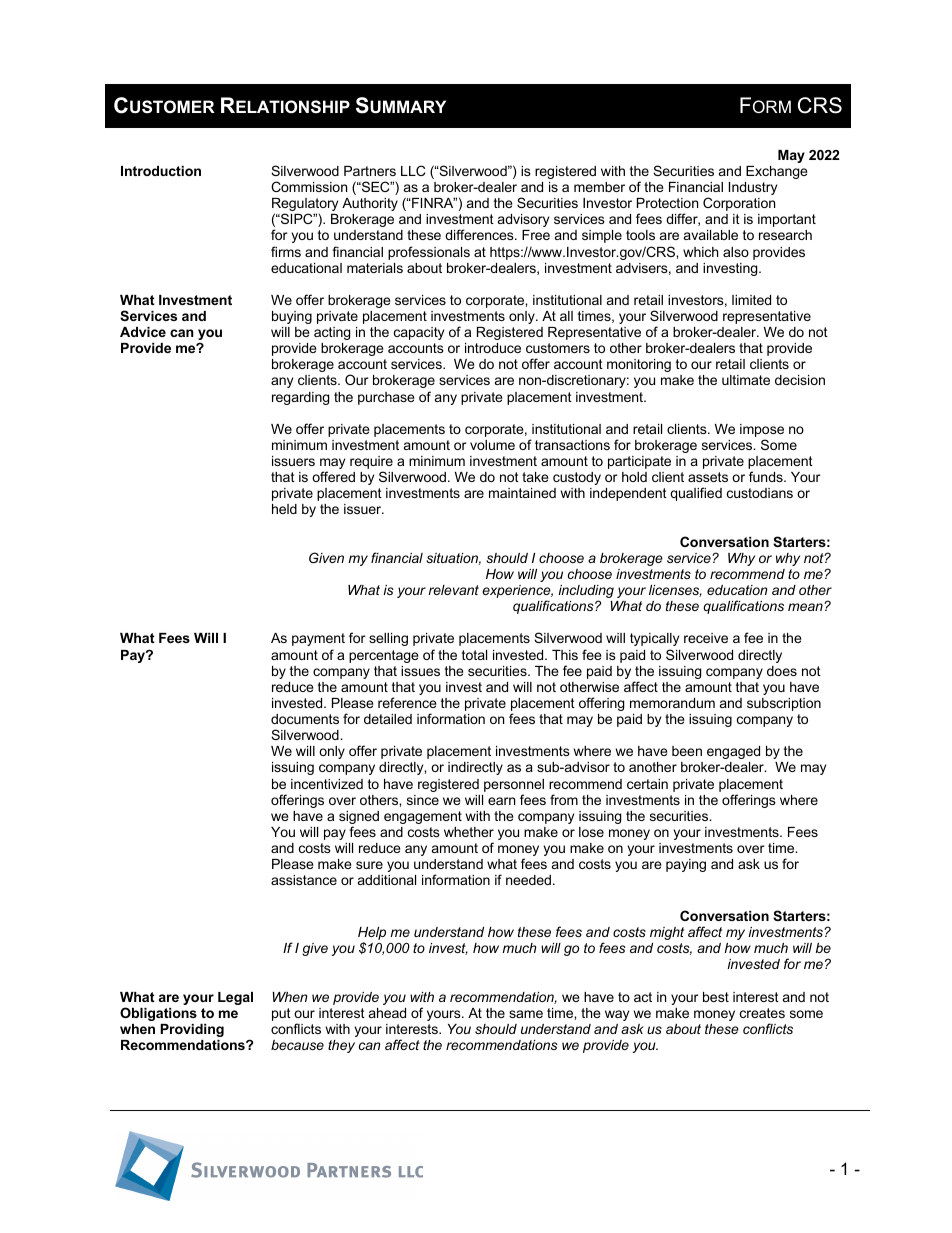 The image size is (952, 1233). I want to click on incentivized, so click(327, 784).
